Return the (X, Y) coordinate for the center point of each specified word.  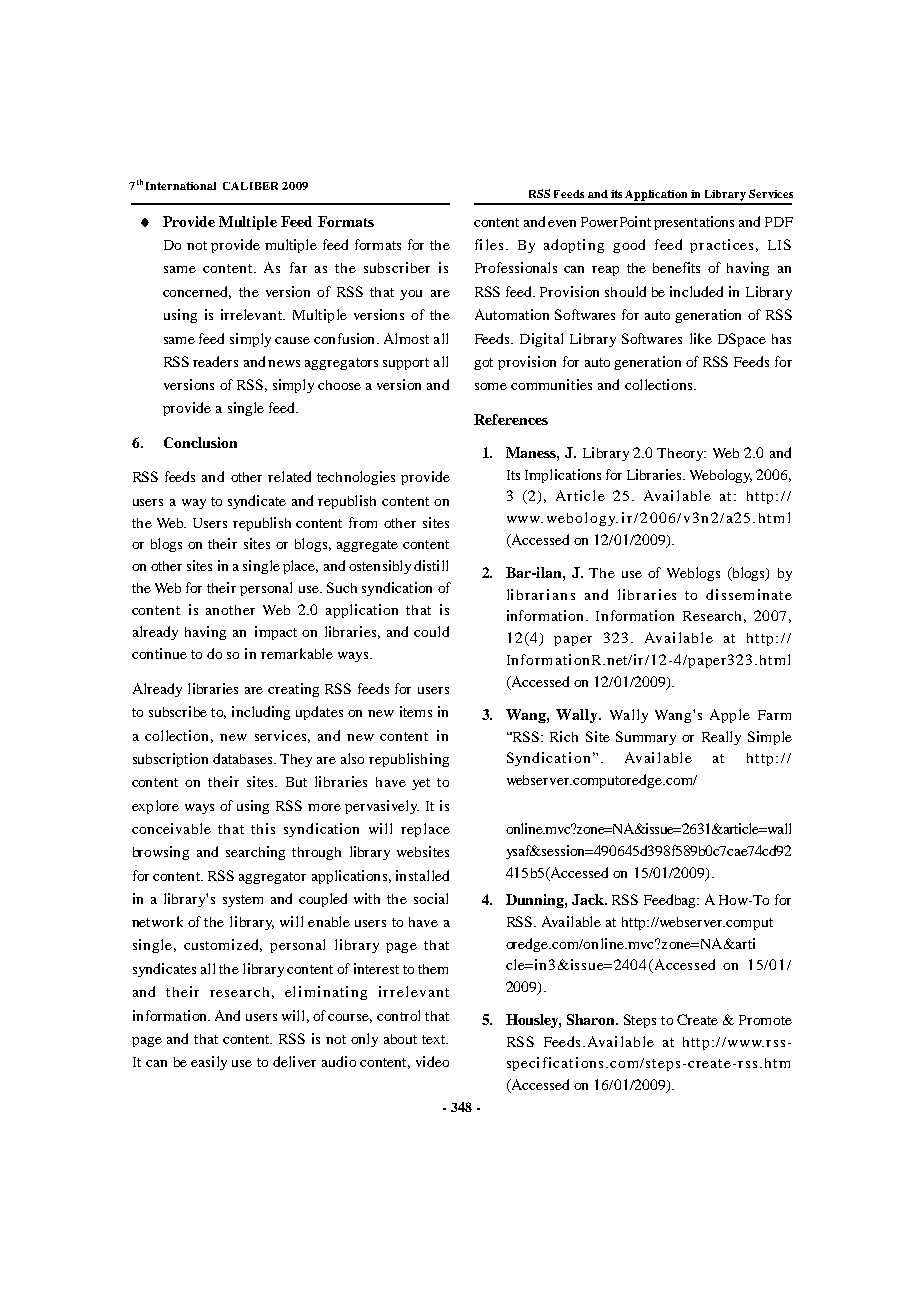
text (435, 1039)
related (289, 476)
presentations (694, 223)
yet (421, 784)
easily (209, 1063)
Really (721, 738)
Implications (563, 476)
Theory (681, 454)
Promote (765, 1020)
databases (244, 758)
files (491, 244)
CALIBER (250, 186)
